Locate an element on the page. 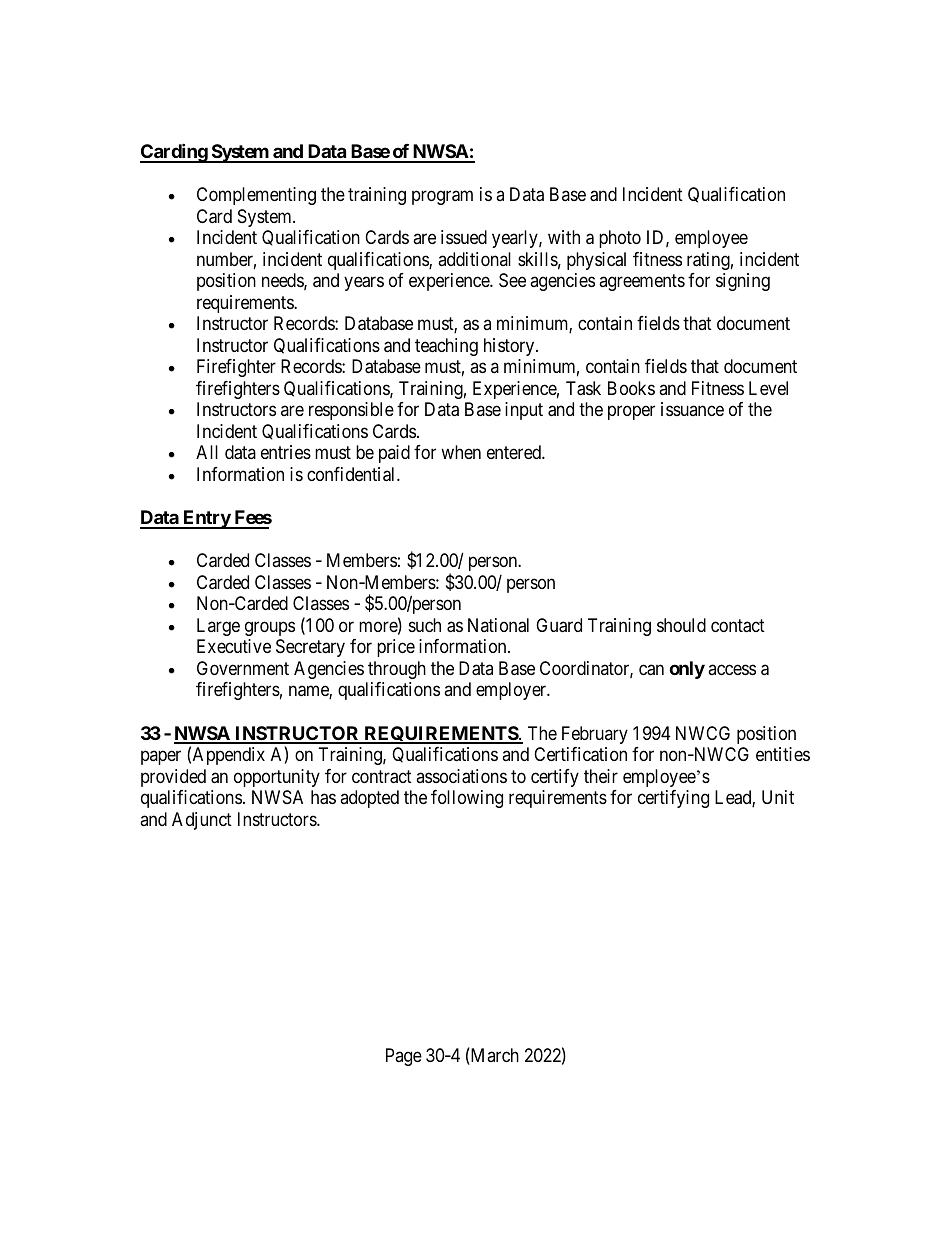 This page has width=952, height=1233. following is located at coordinates (467, 799).
